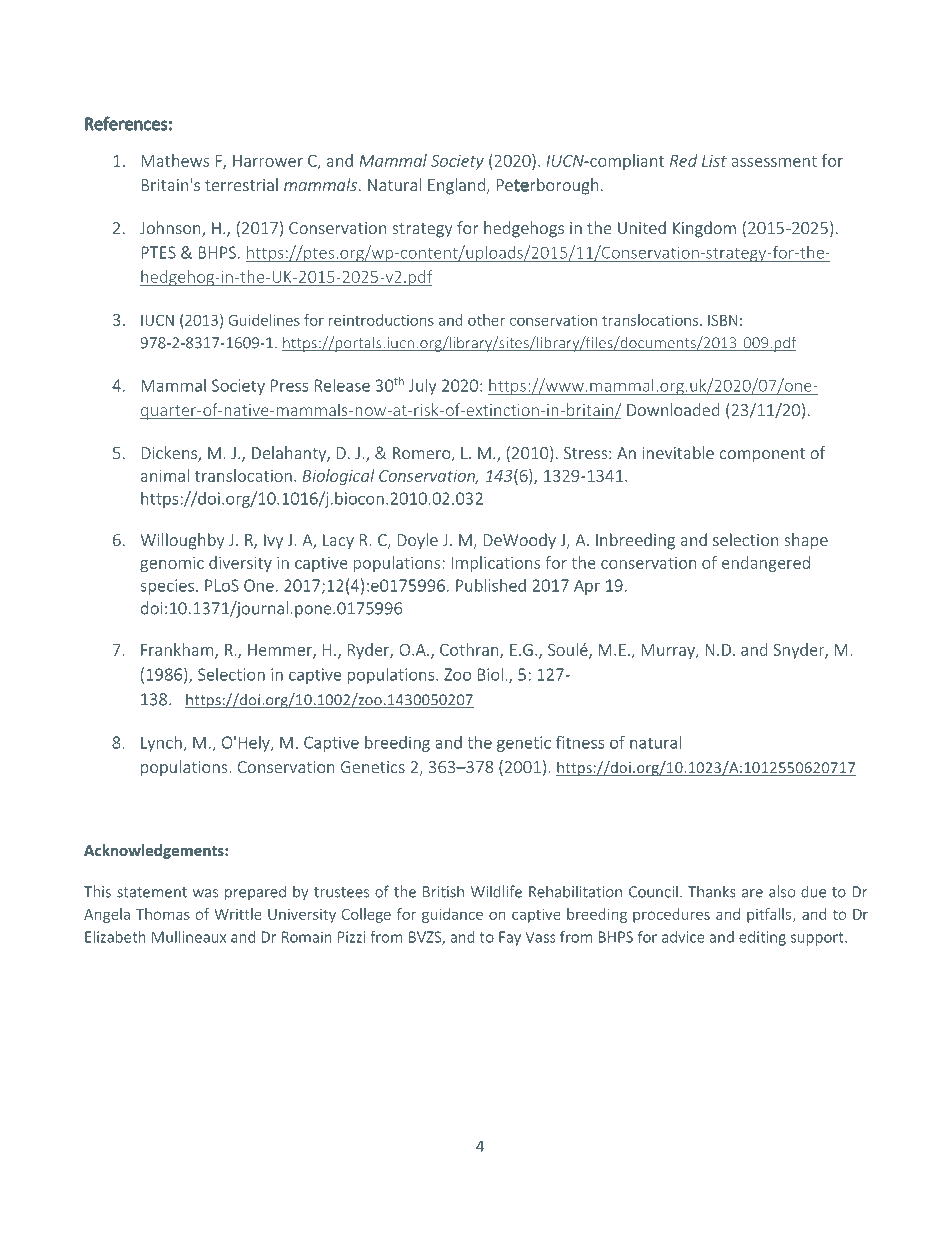 The image size is (952, 1233). Describe the element at coordinates (175, 160) in the screenshot. I see `Mathews` at that location.
